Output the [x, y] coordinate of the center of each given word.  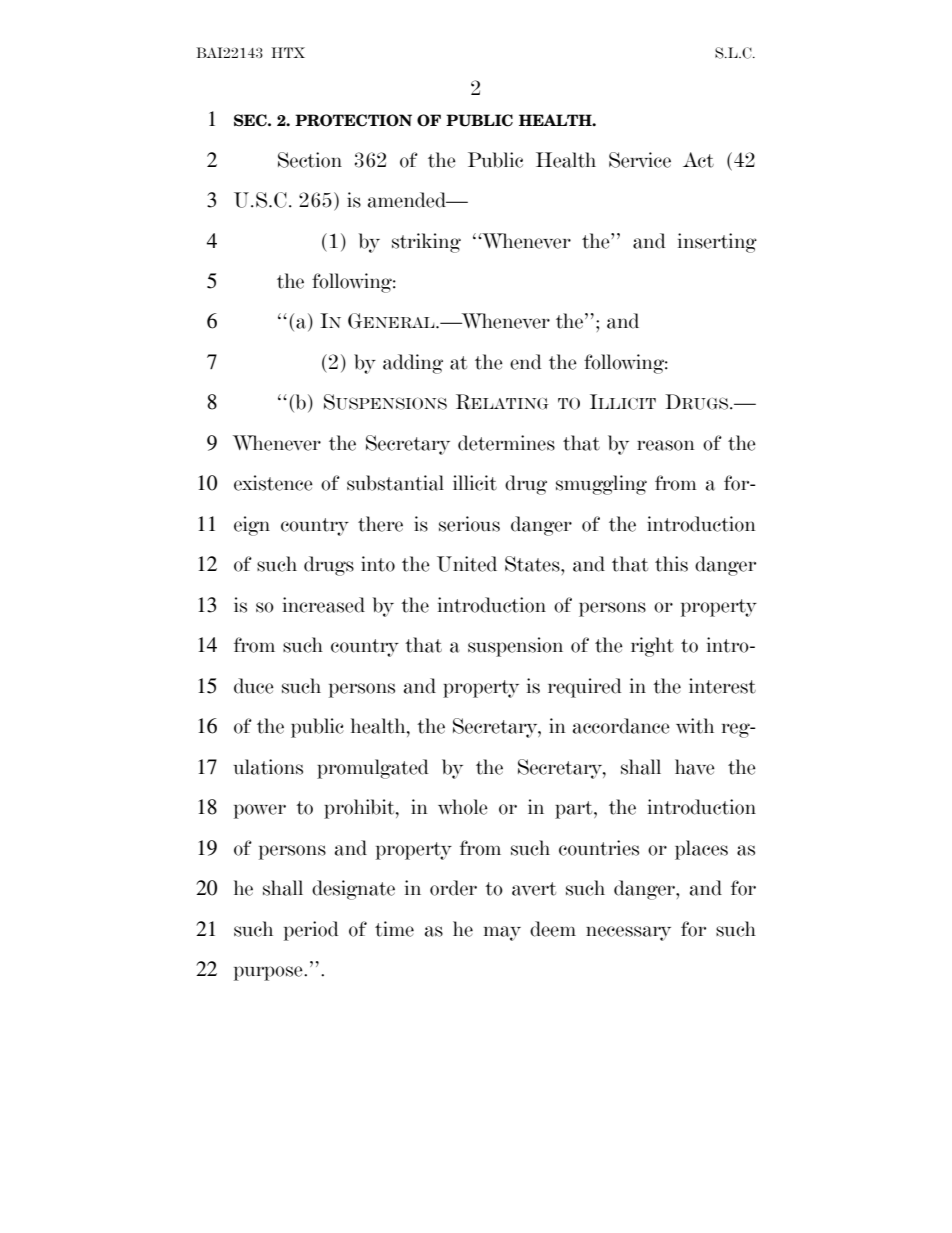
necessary [628, 933]
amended [408, 200]
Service [640, 160]
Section [310, 160]
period [311, 931]
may [502, 933]
